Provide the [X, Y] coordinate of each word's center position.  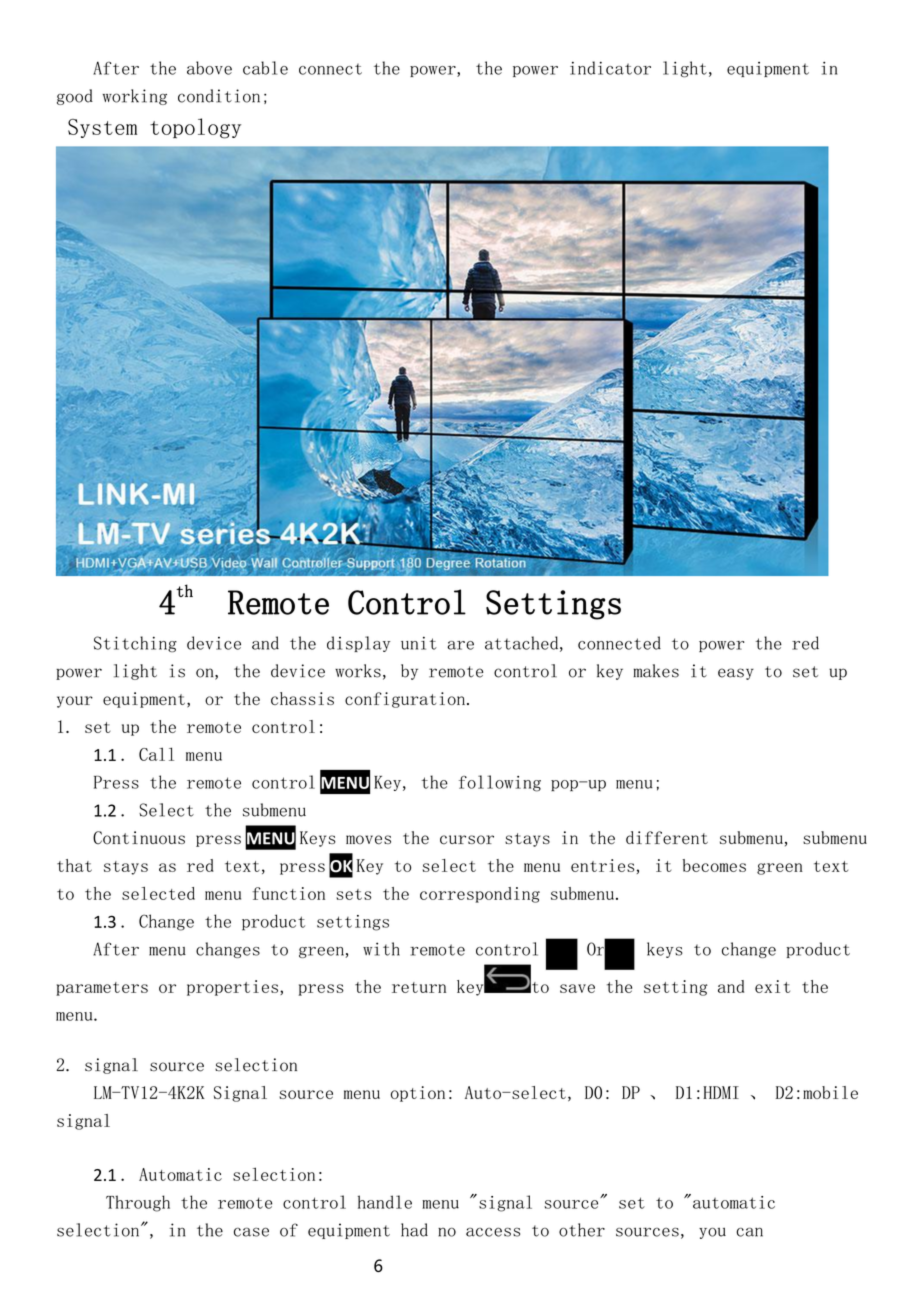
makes [656, 671]
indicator [610, 68]
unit [419, 643]
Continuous [139, 837]
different [667, 838]
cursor [467, 840]
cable [265, 68]
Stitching [135, 644]
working [135, 97]
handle [385, 1202]
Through [138, 1203]
